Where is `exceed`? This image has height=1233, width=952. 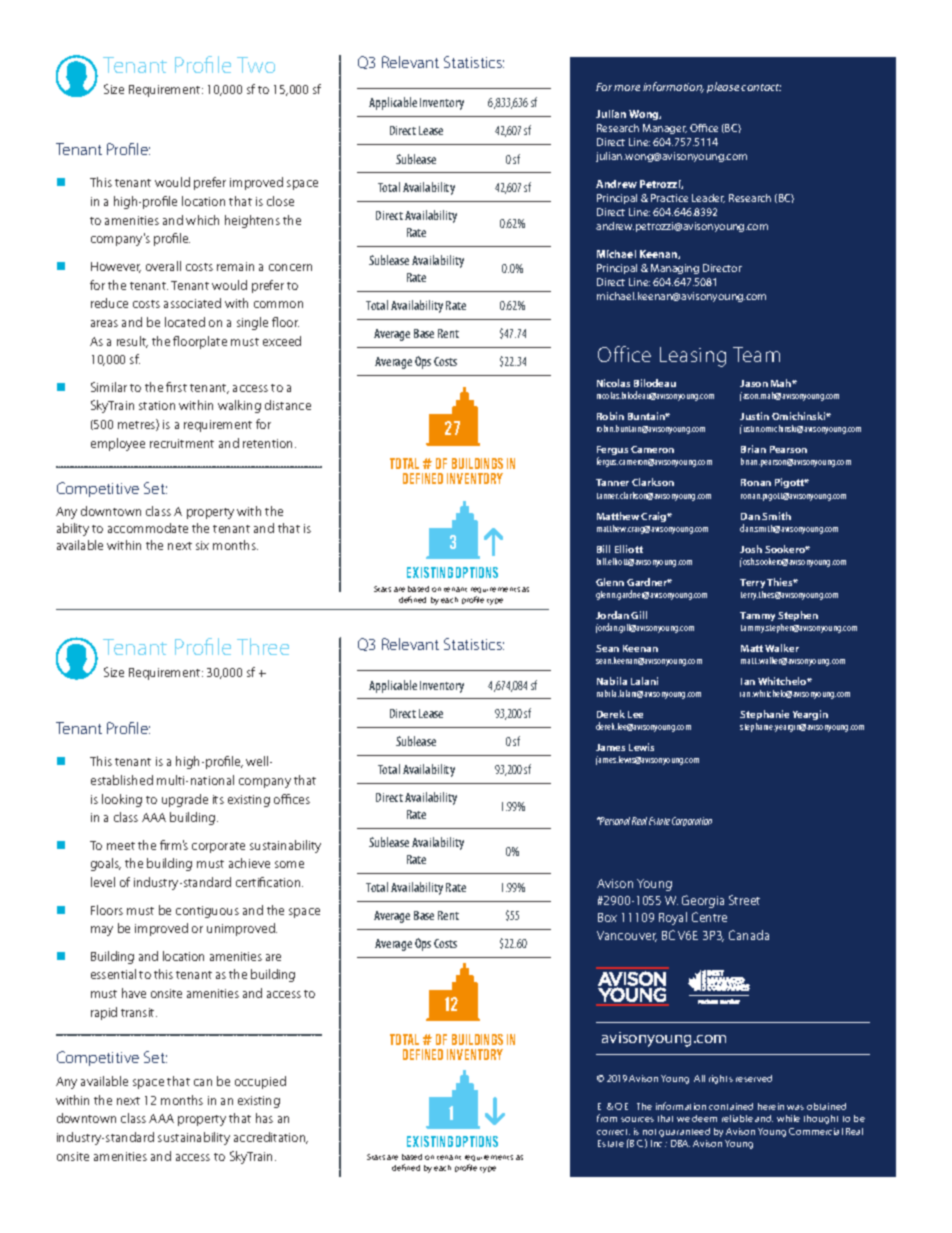 exceed is located at coordinates (282, 341).
